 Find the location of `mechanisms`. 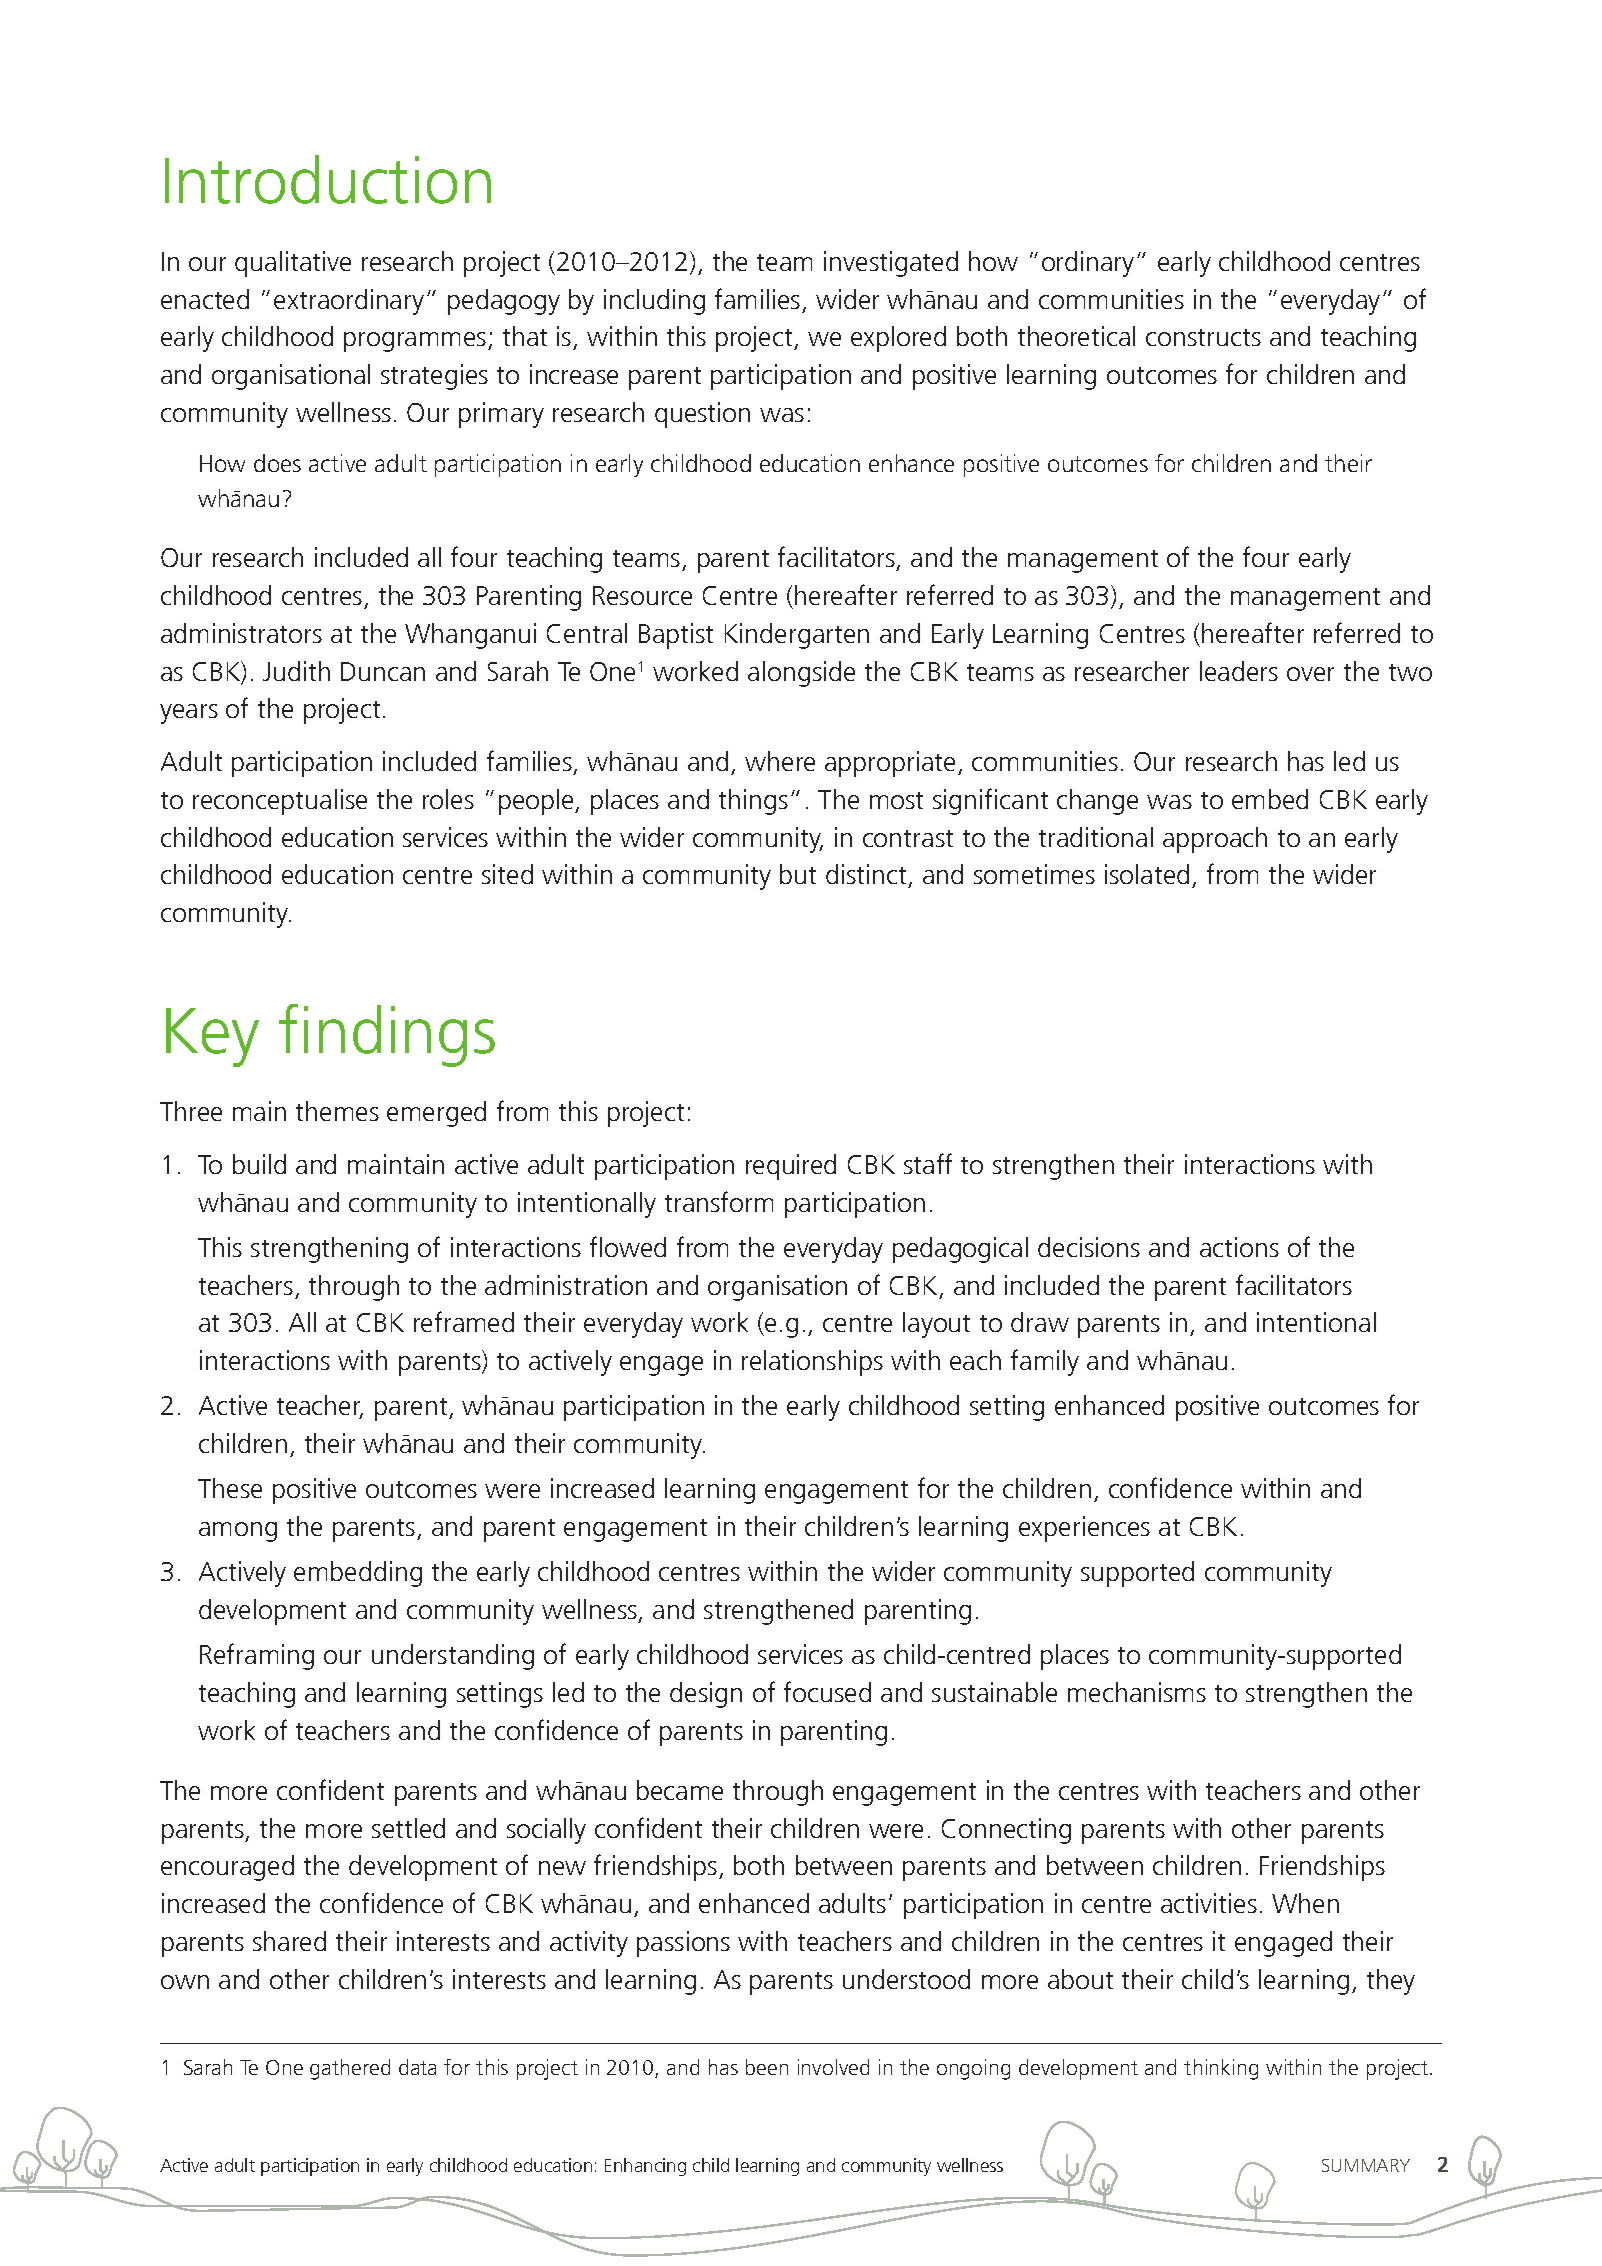

mechanisms is located at coordinates (1137, 1692).
